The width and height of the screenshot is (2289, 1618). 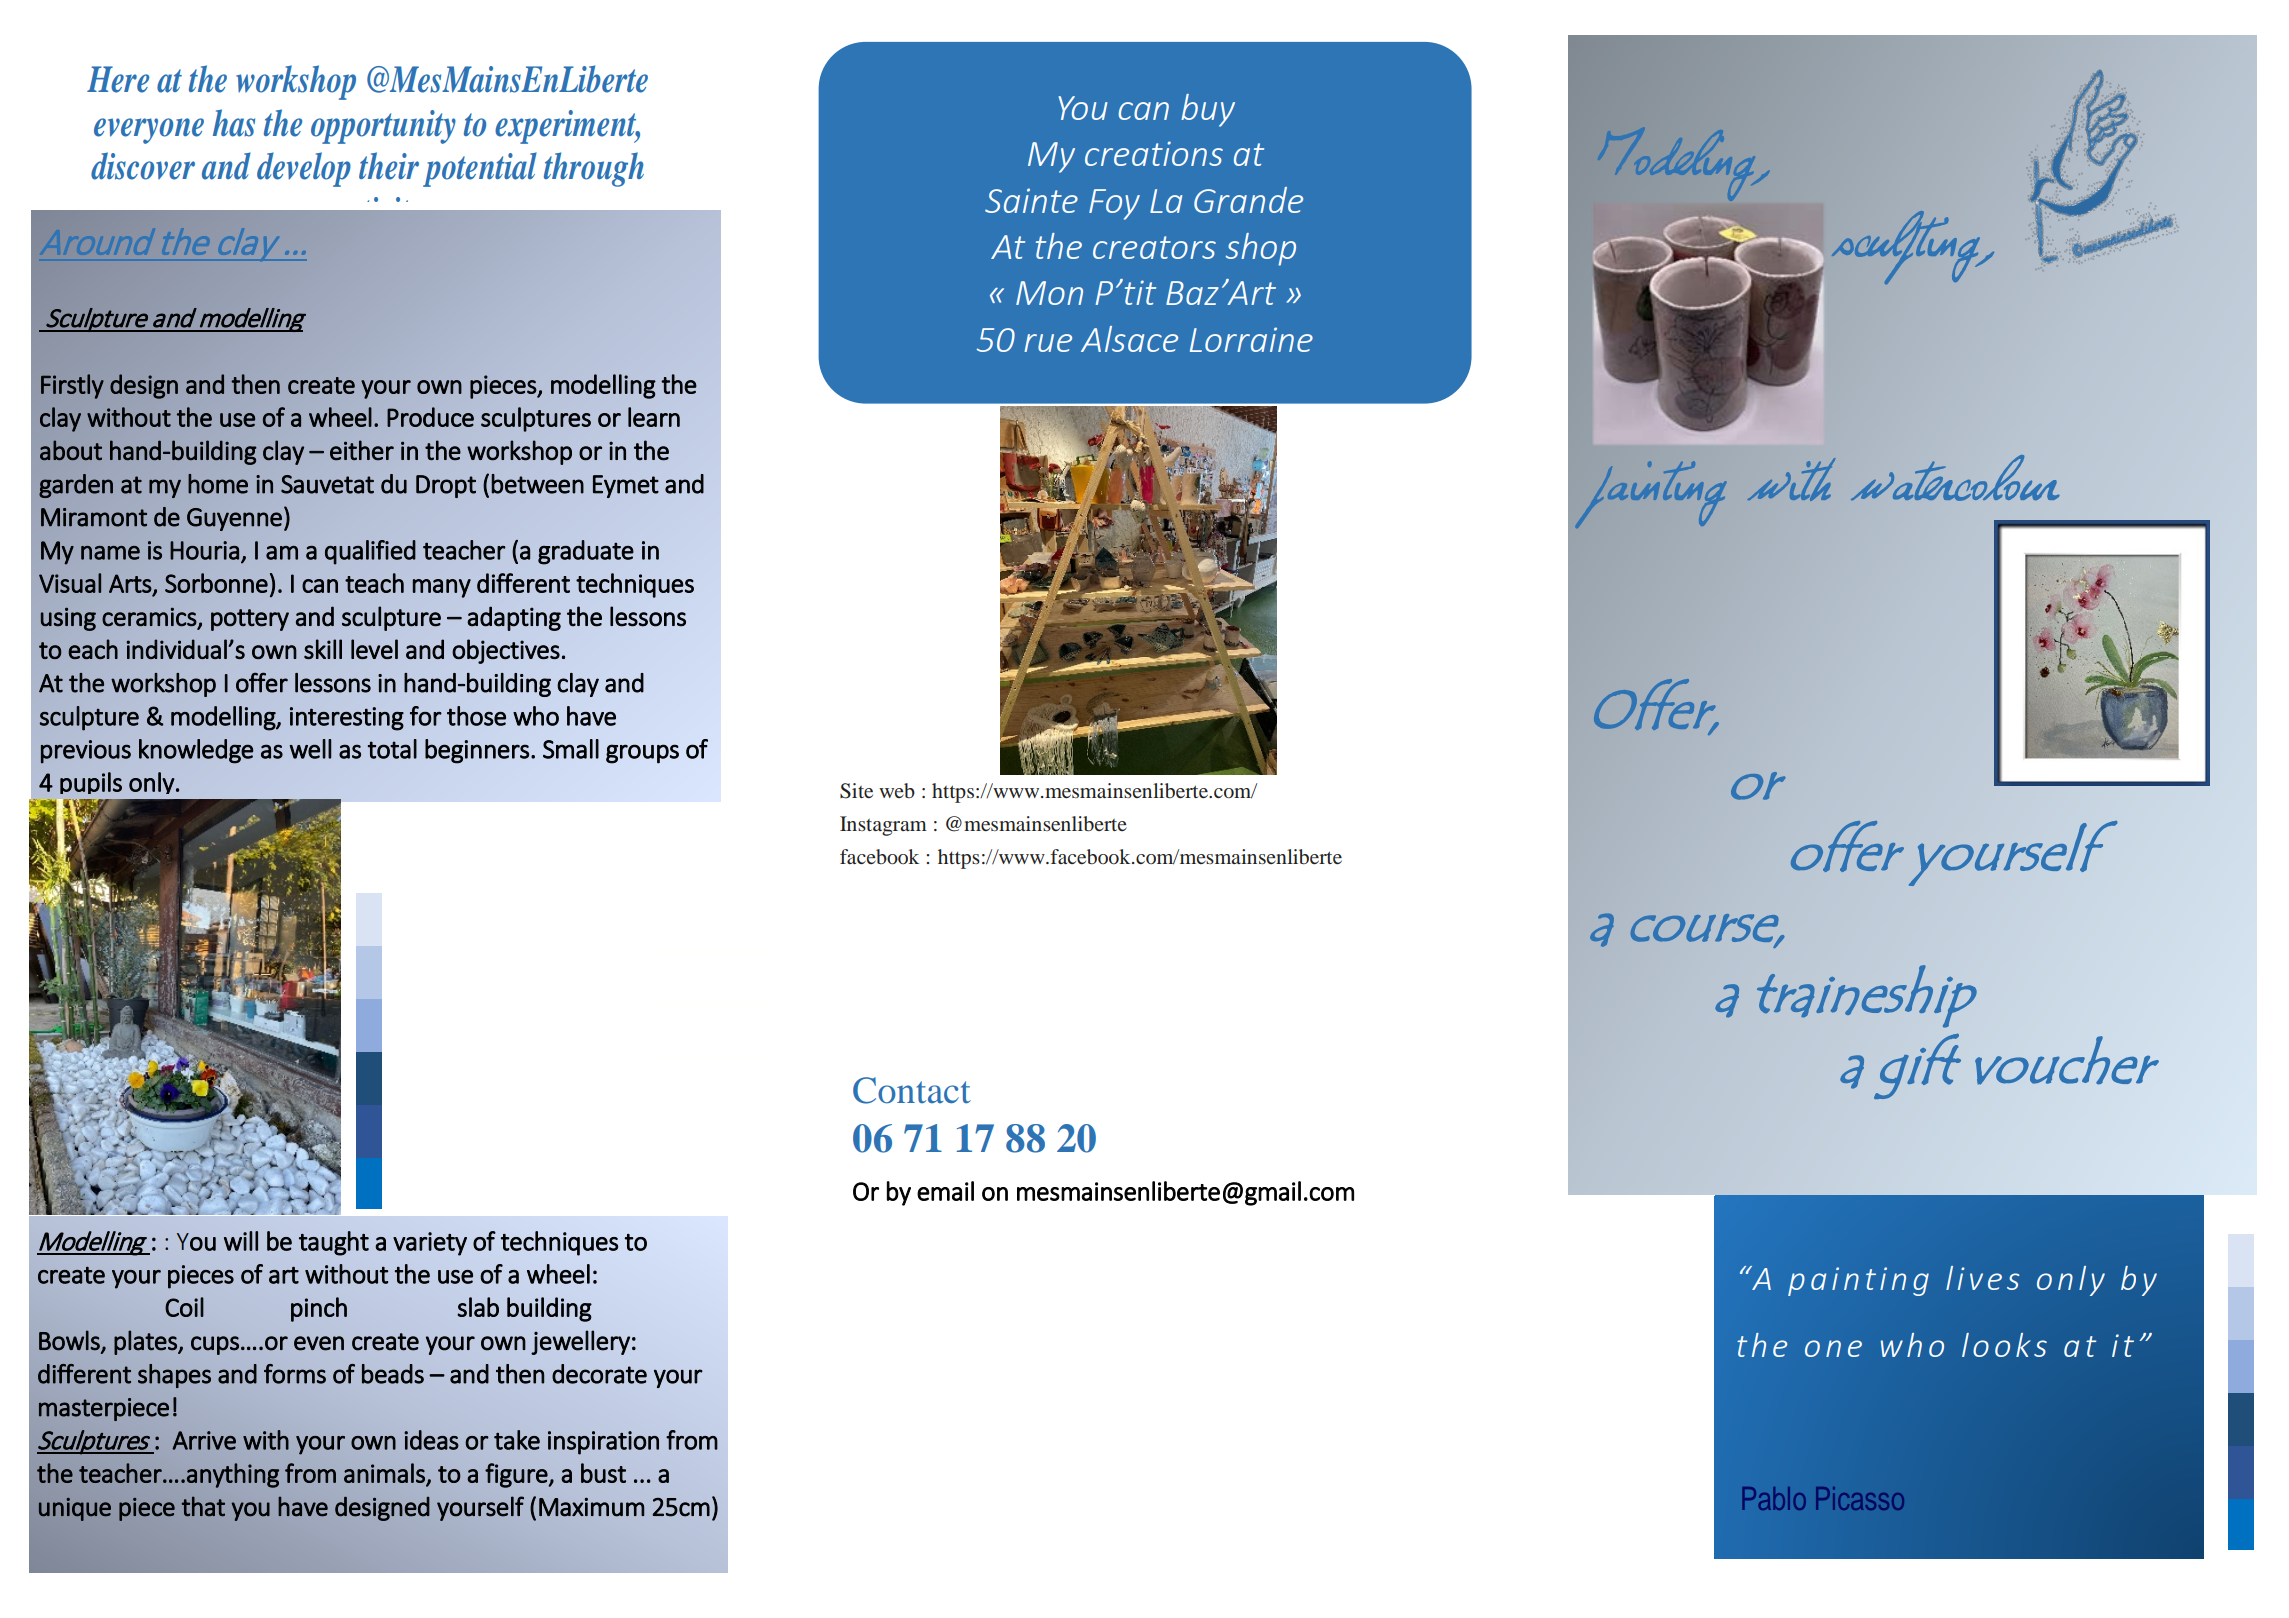 I want to click on creations, so click(x=1154, y=153).
